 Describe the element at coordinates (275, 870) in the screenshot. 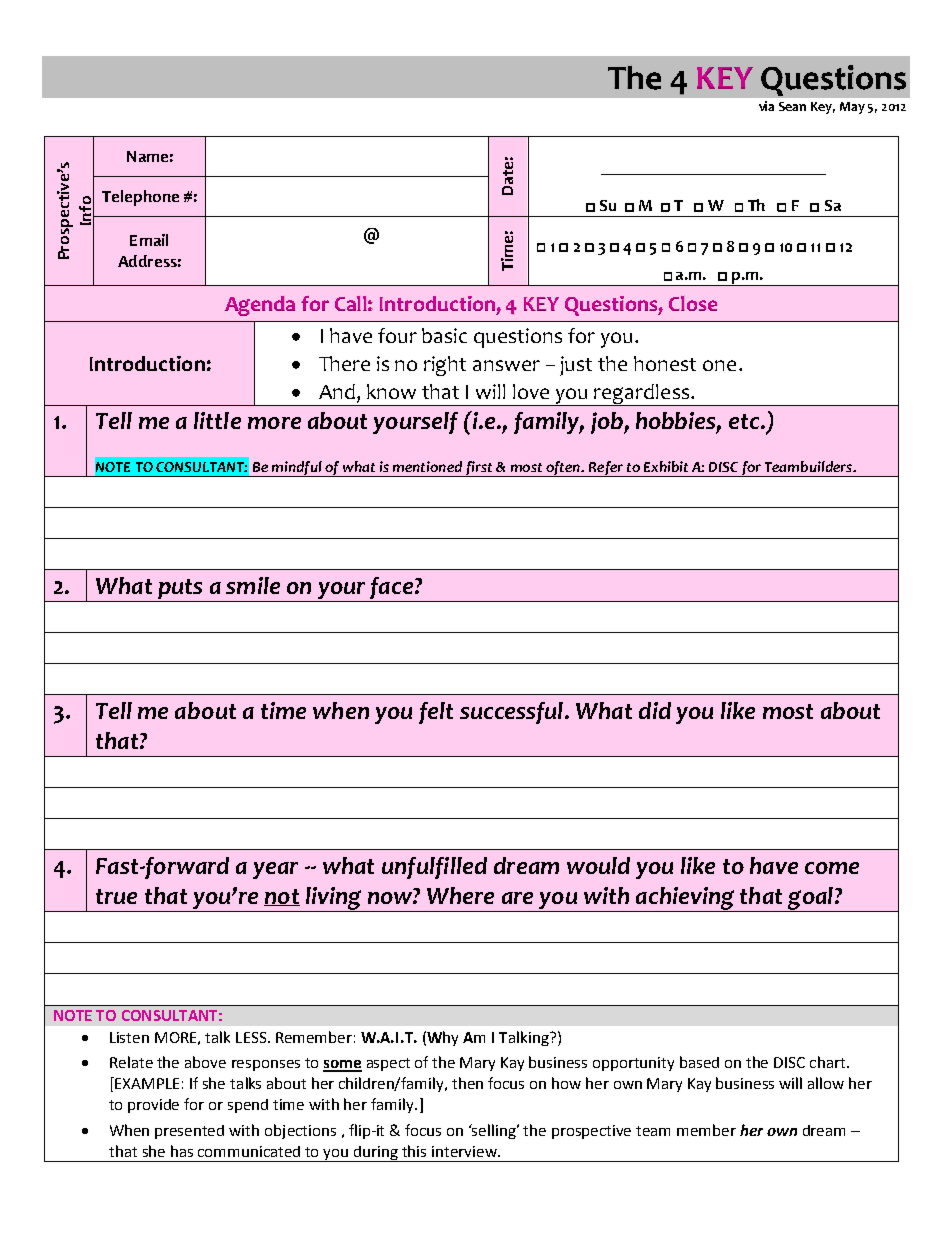

I see `year` at that location.
